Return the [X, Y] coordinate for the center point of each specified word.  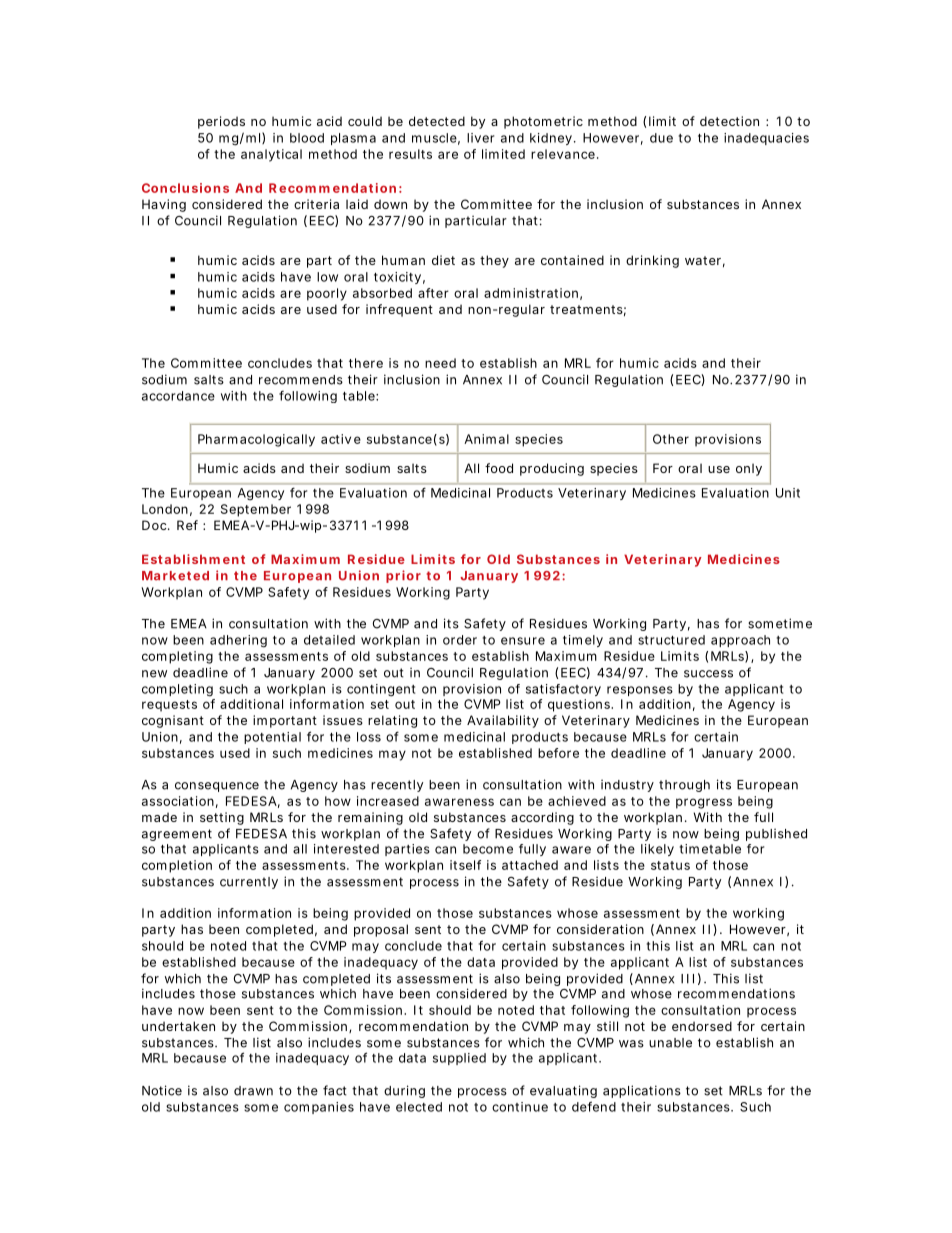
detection [729, 121]
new [154, 674]
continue [520, 1107]
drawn [253, 1091]
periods [221, 122]
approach [740, 641]
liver [480, 138]
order [460, 640]
